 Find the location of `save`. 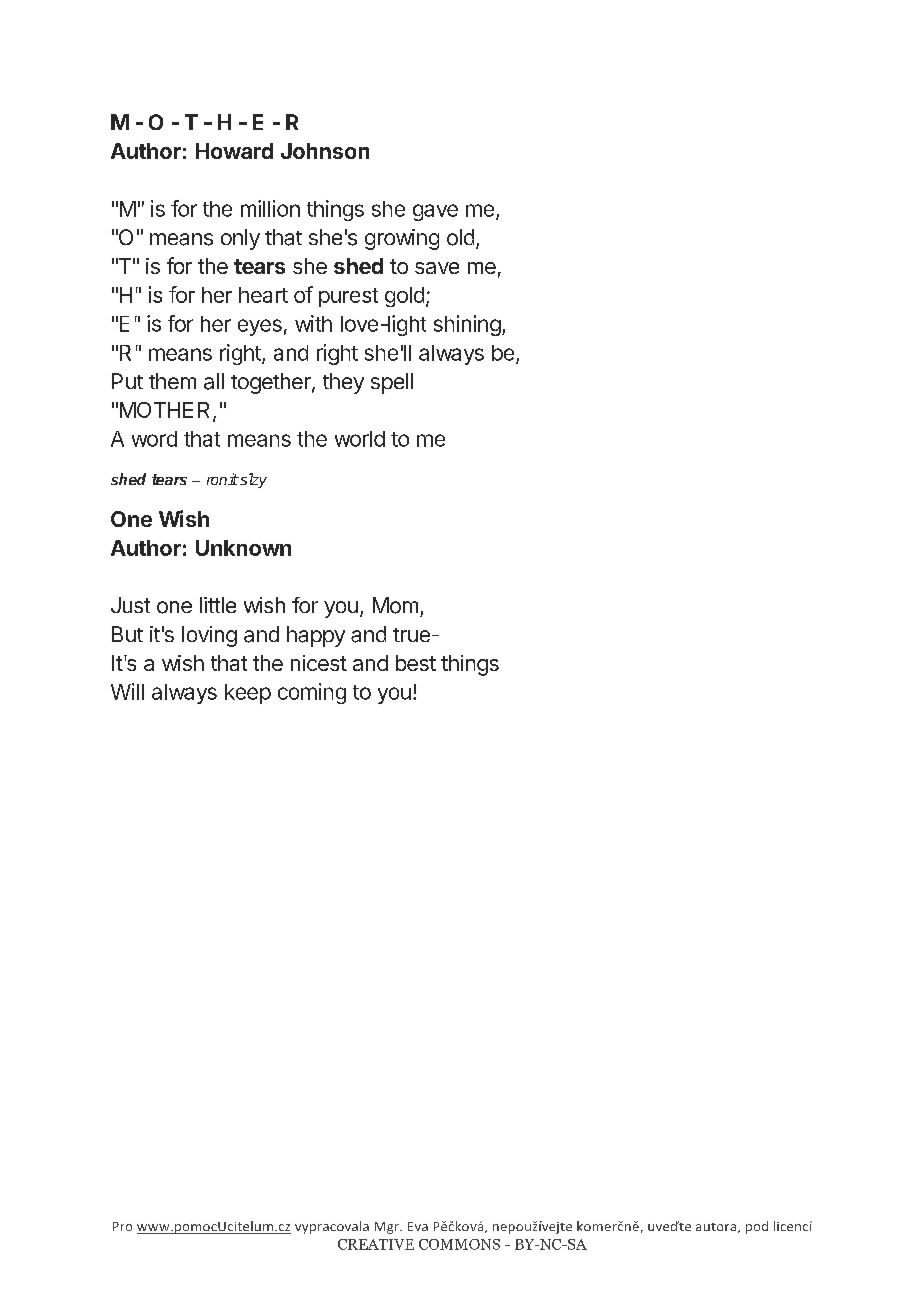

save is located at coordinates (437, 268).
